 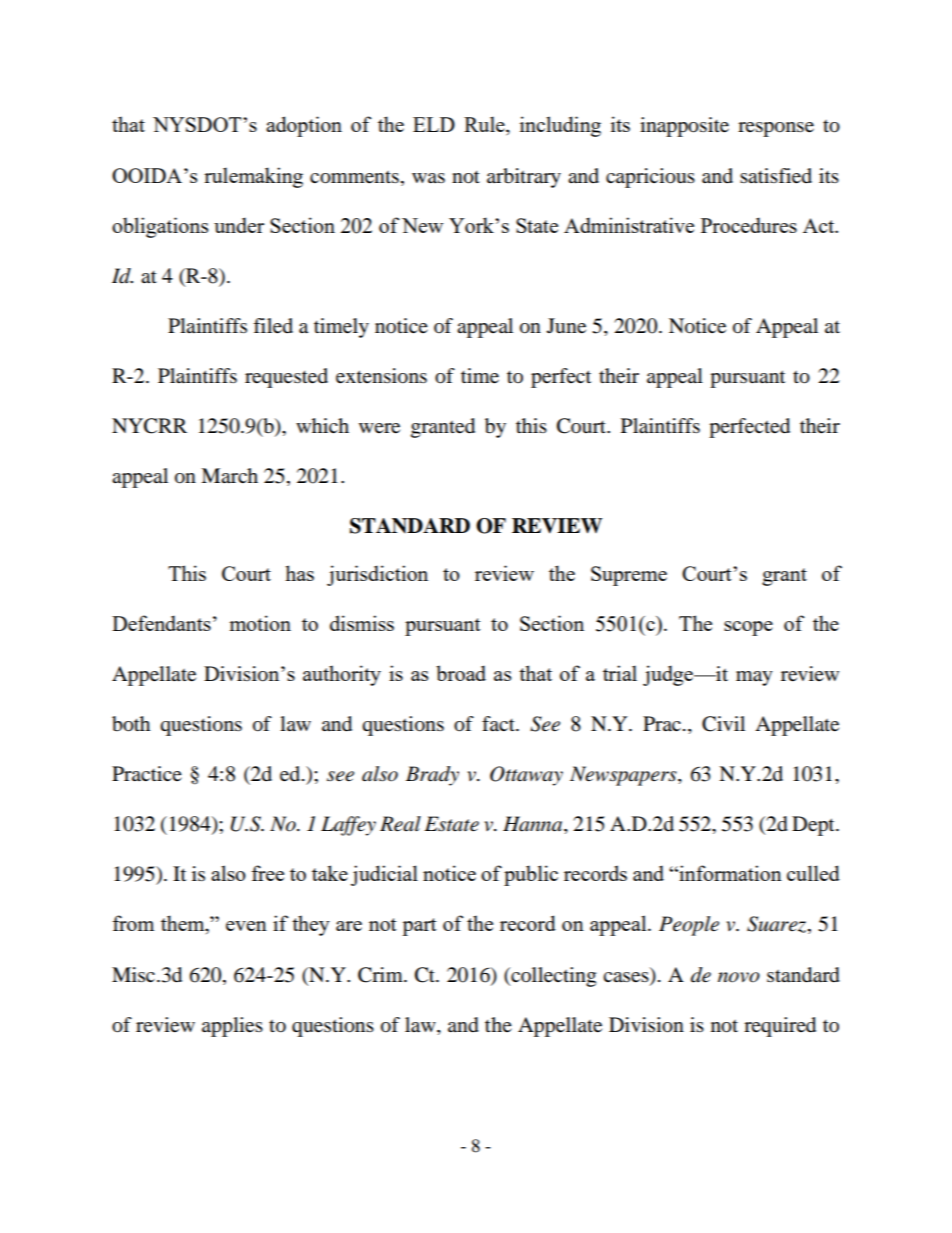 I want to click on extensions, so click(x=381, y=376).
